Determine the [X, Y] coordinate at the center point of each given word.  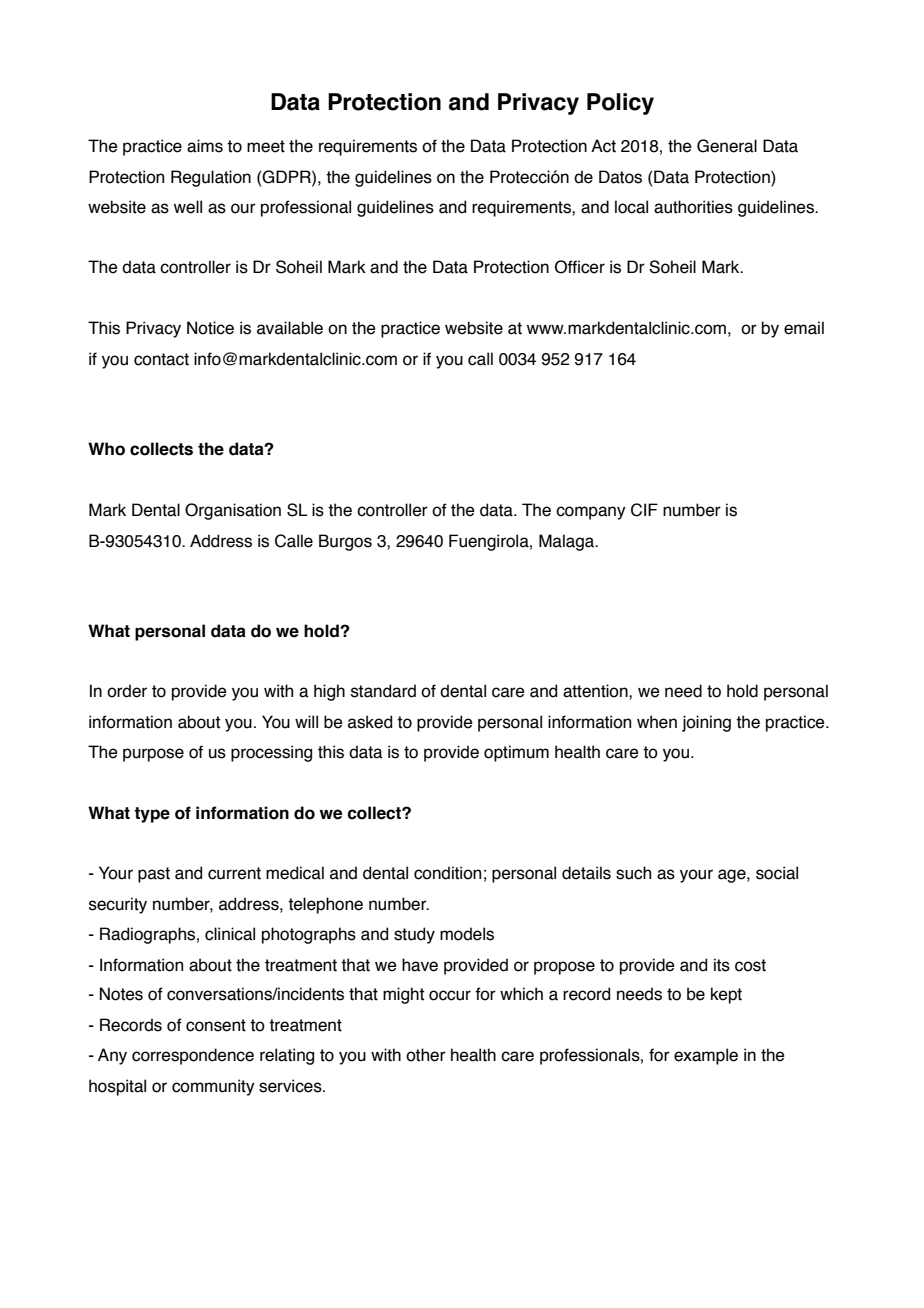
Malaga [568, 542]
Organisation [233, 511]
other [426, 1055]
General [727, 146]
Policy [620, 104]
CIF [644, 510]
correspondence [193, 1056]
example [706, 1056]
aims [205, 146]
